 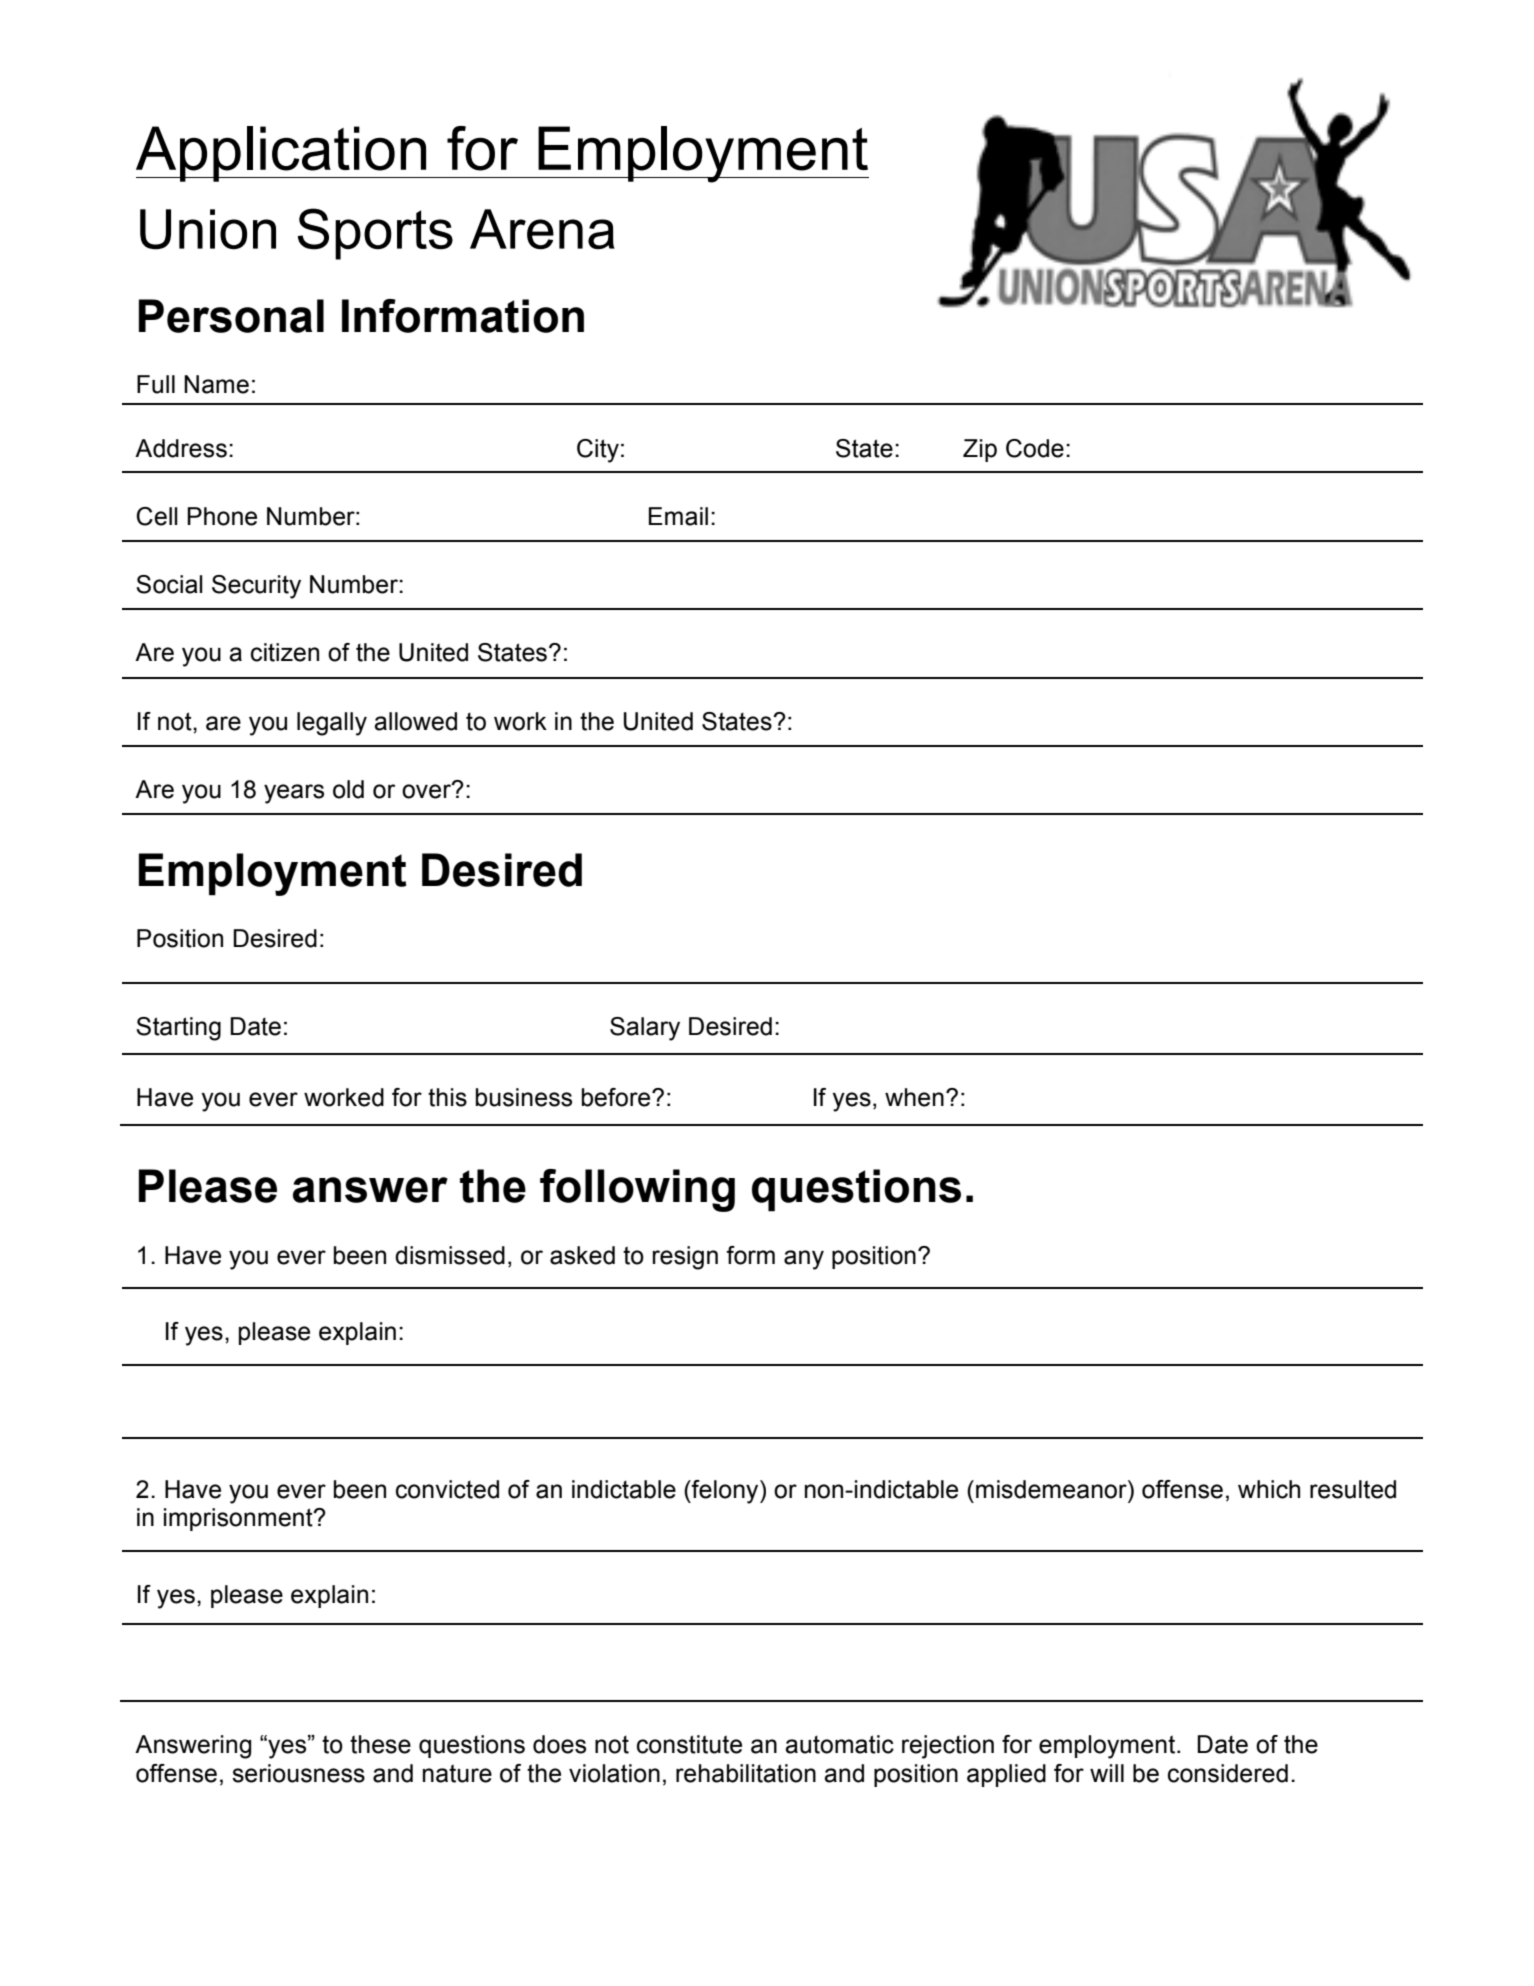 What do you see at coordinates (914, 1097) in the screenshot?
I see `when` at bounding box center [914, 1097].
